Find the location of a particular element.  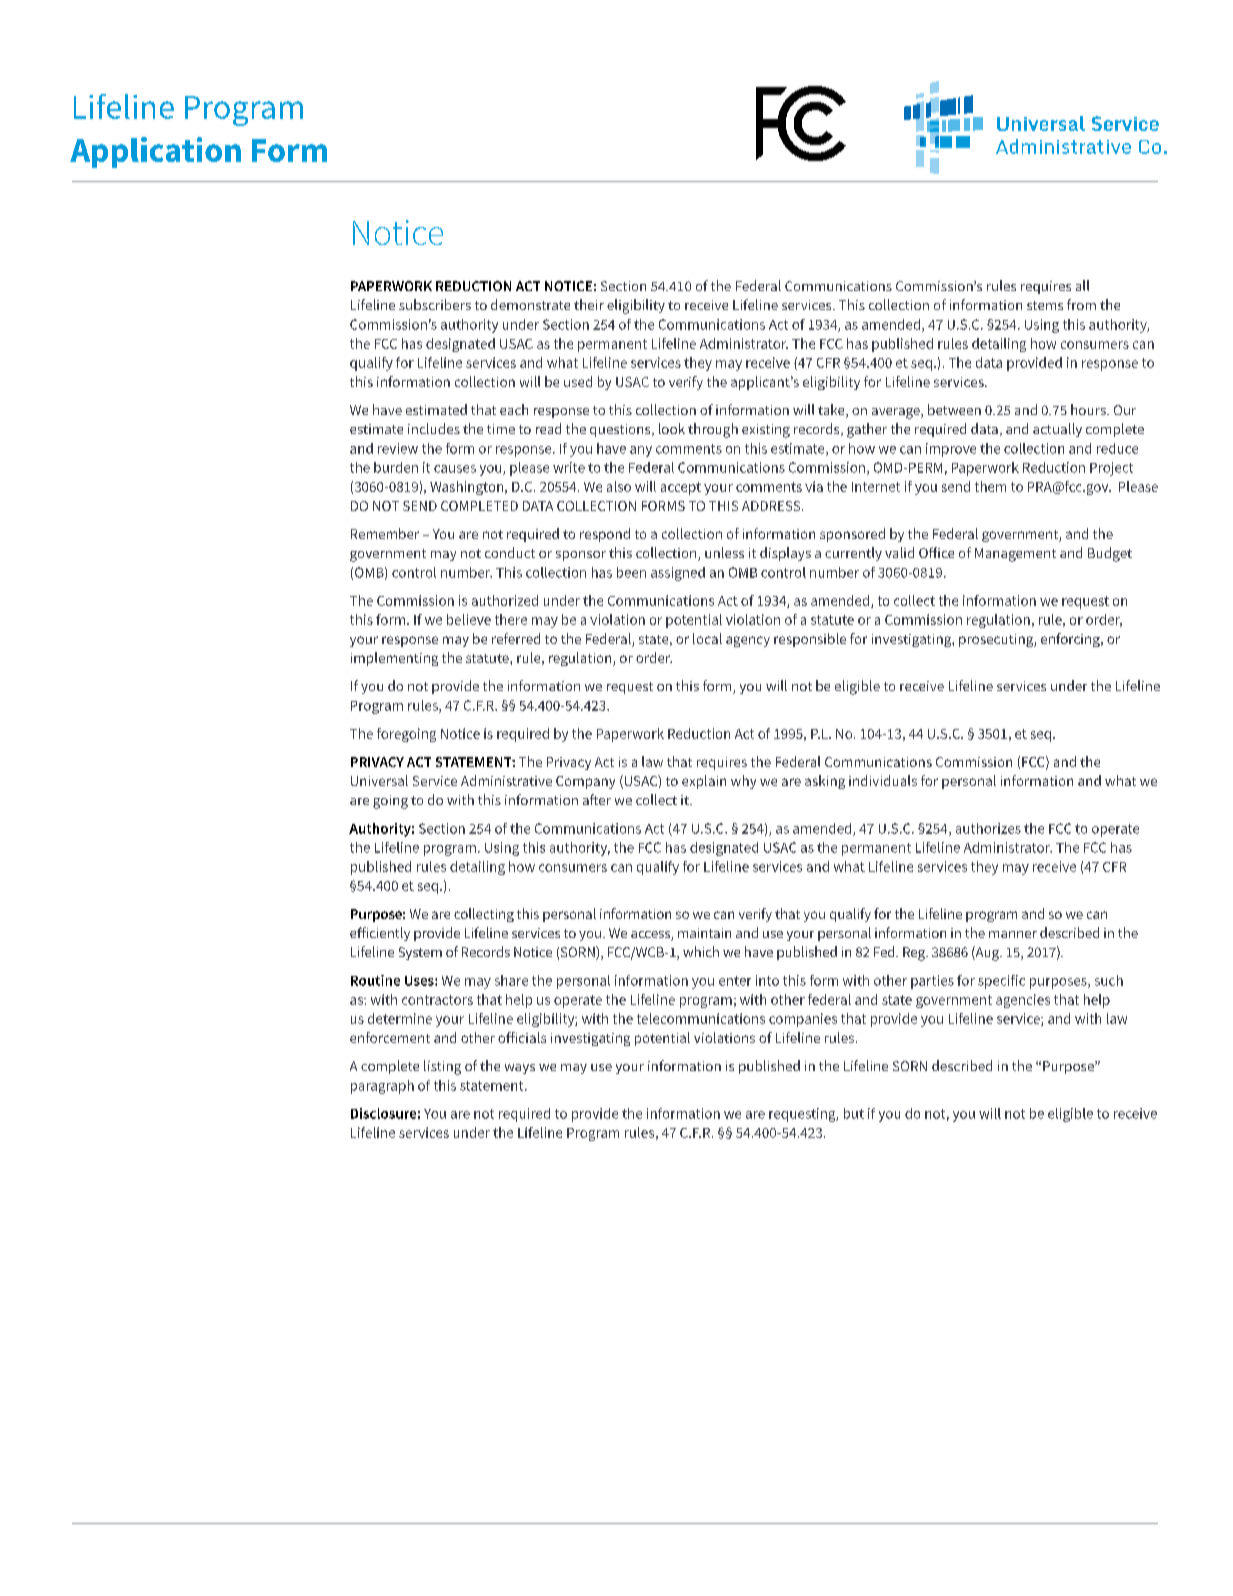

Management is located at coordinates (1015, 555).
